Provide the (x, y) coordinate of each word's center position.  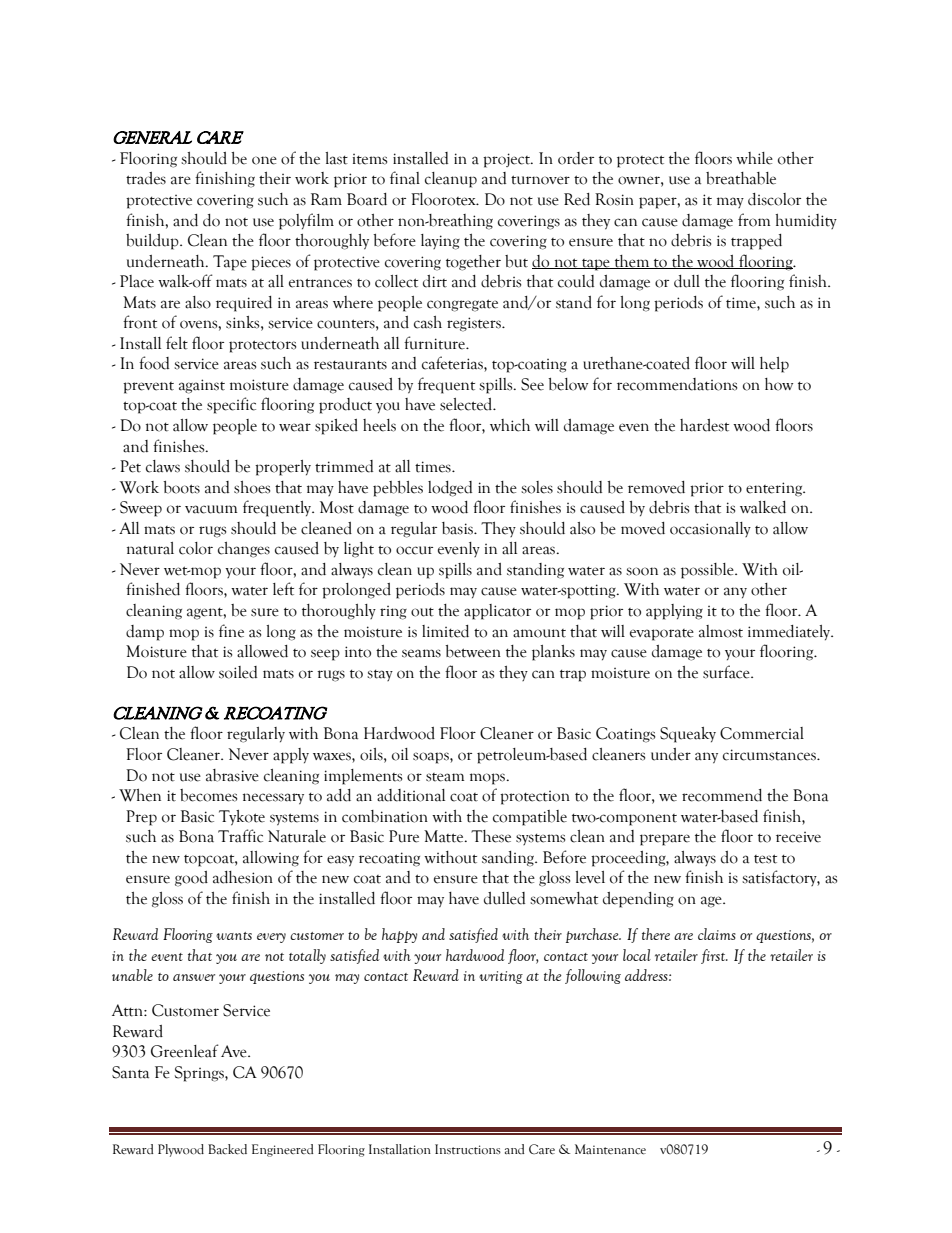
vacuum (211, 509)
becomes (208, 795)
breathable (741, 178)
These (491, 836)
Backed (227, 1149)
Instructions (468, 1149)
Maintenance (610, 1149)
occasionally (710, 529)
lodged (450, 489)
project (507, 160)
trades (146, 178)
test (765, 859)
